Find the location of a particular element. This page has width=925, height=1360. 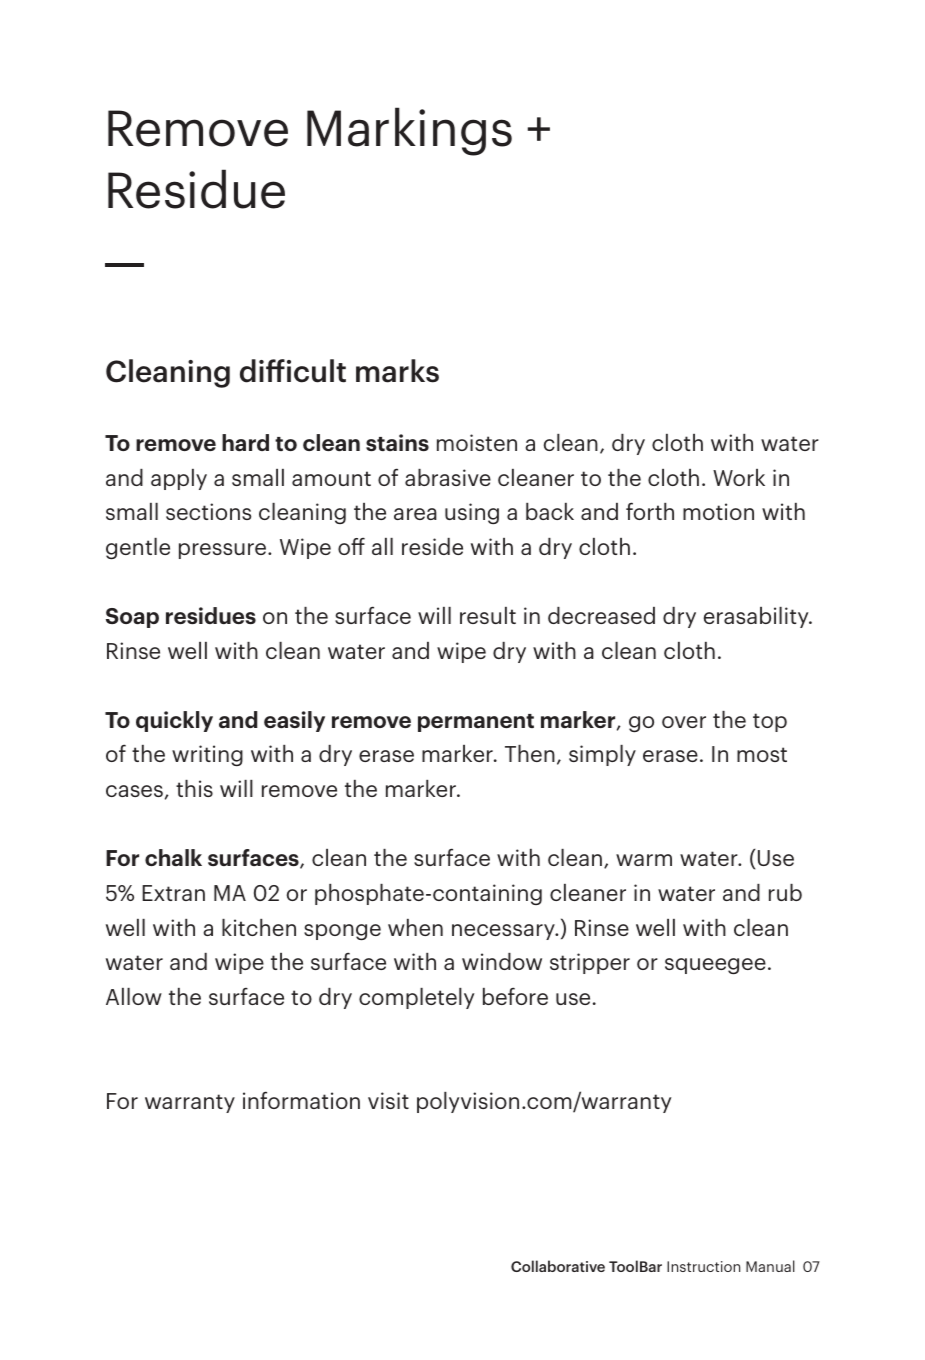

when is located at coordinates (415, 927).
